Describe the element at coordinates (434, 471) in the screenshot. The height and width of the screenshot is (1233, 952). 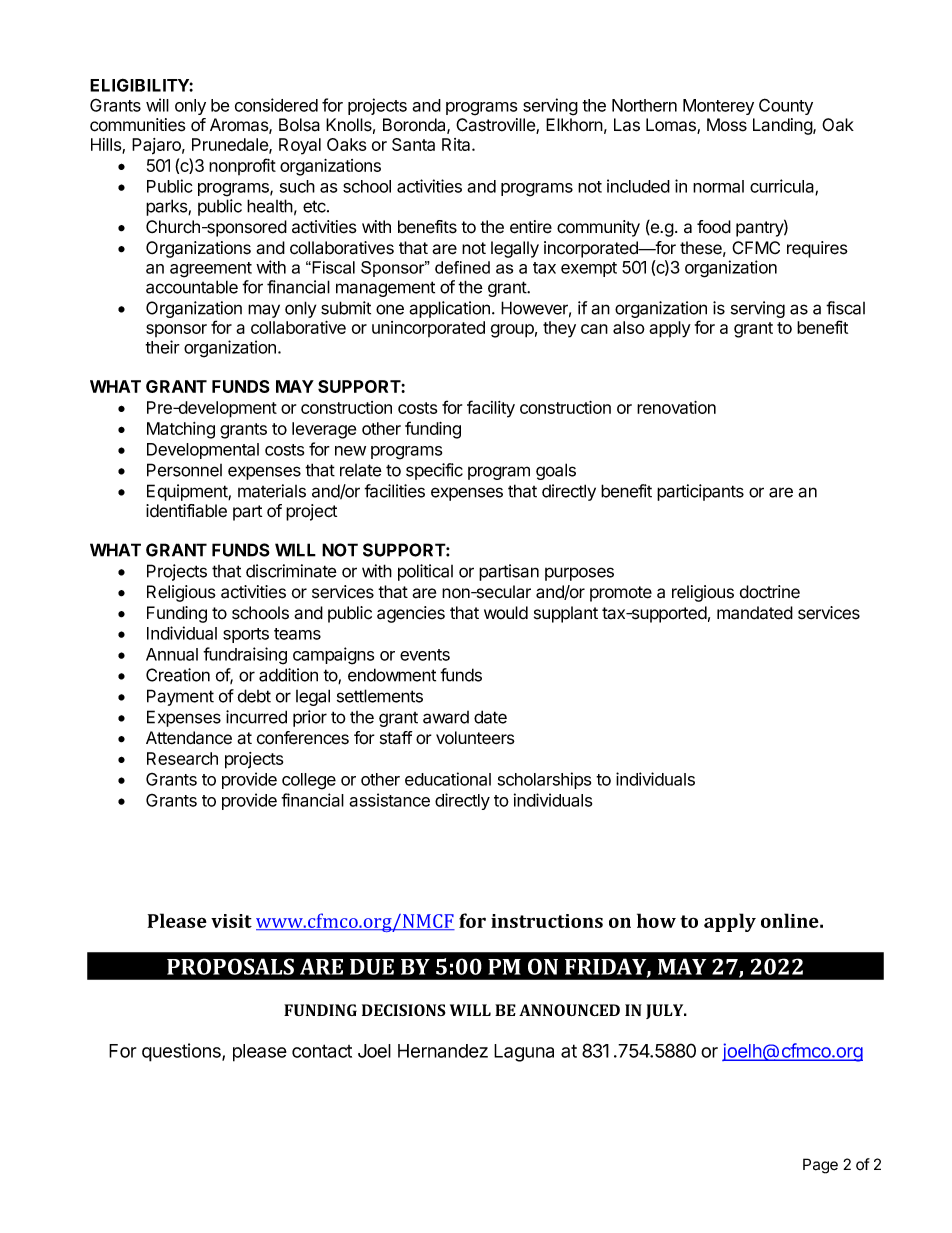
I see `specific` at that location.
